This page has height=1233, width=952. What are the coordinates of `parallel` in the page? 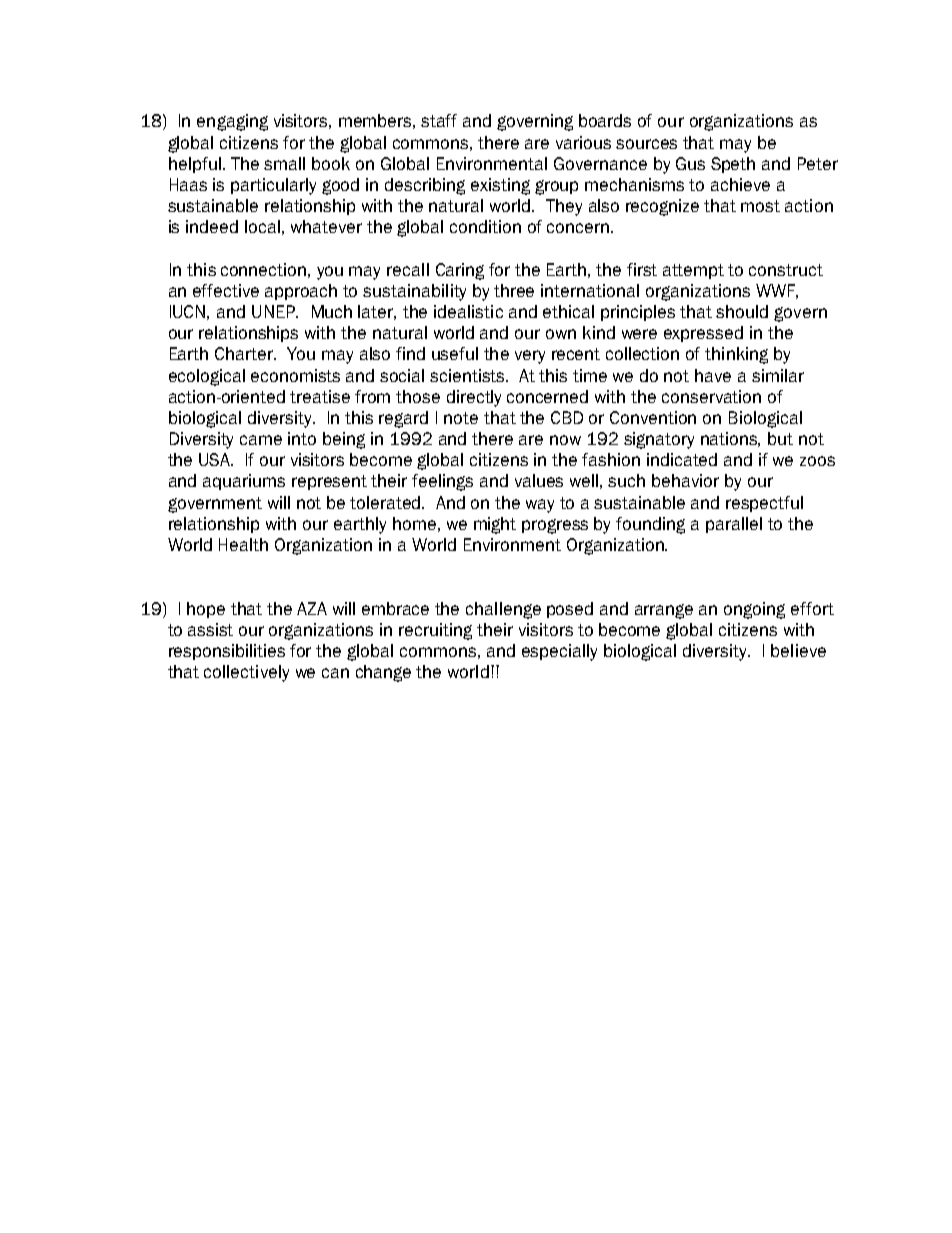 It's located at (734, 525).
